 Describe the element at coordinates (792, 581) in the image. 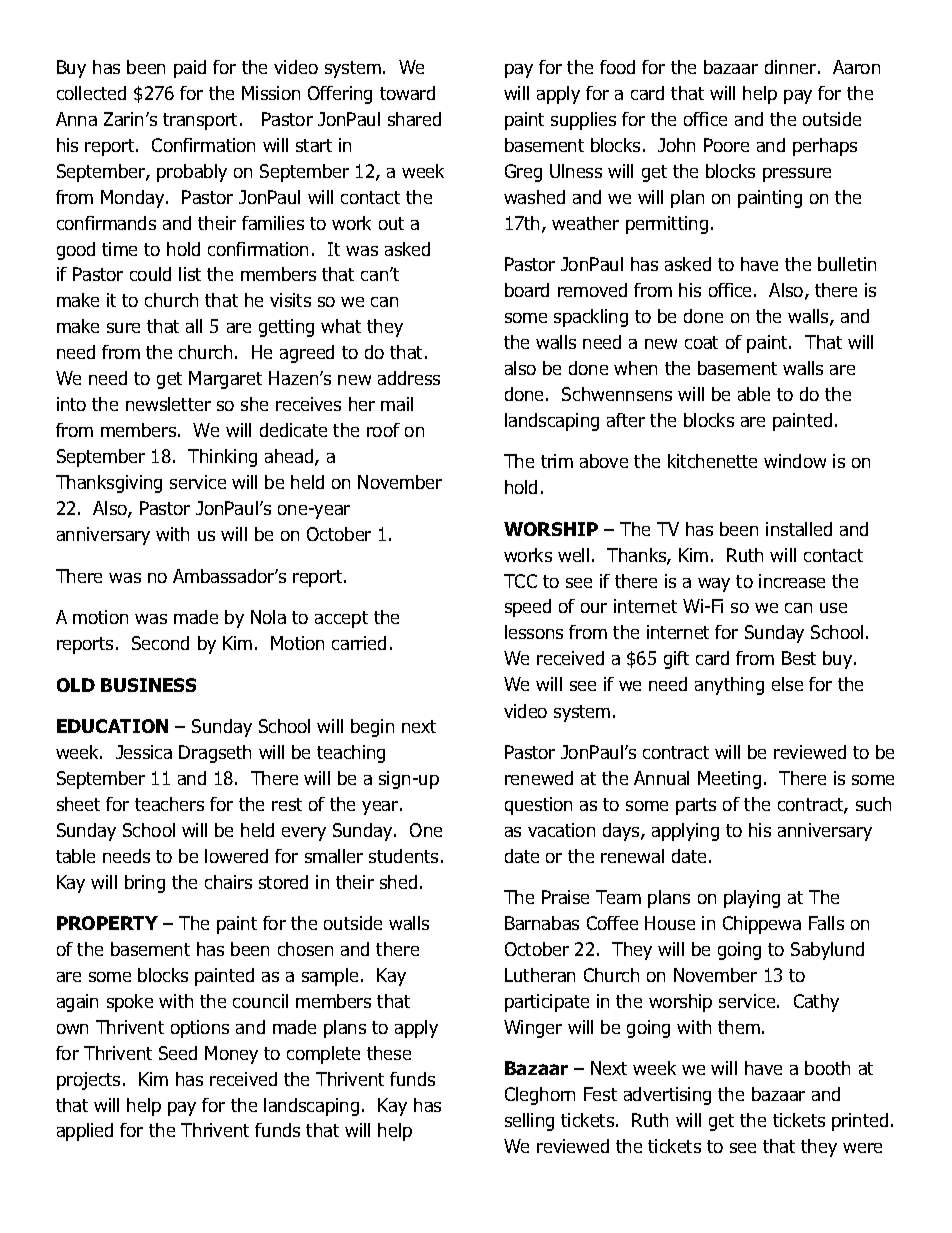

I see `increase` at that location.
